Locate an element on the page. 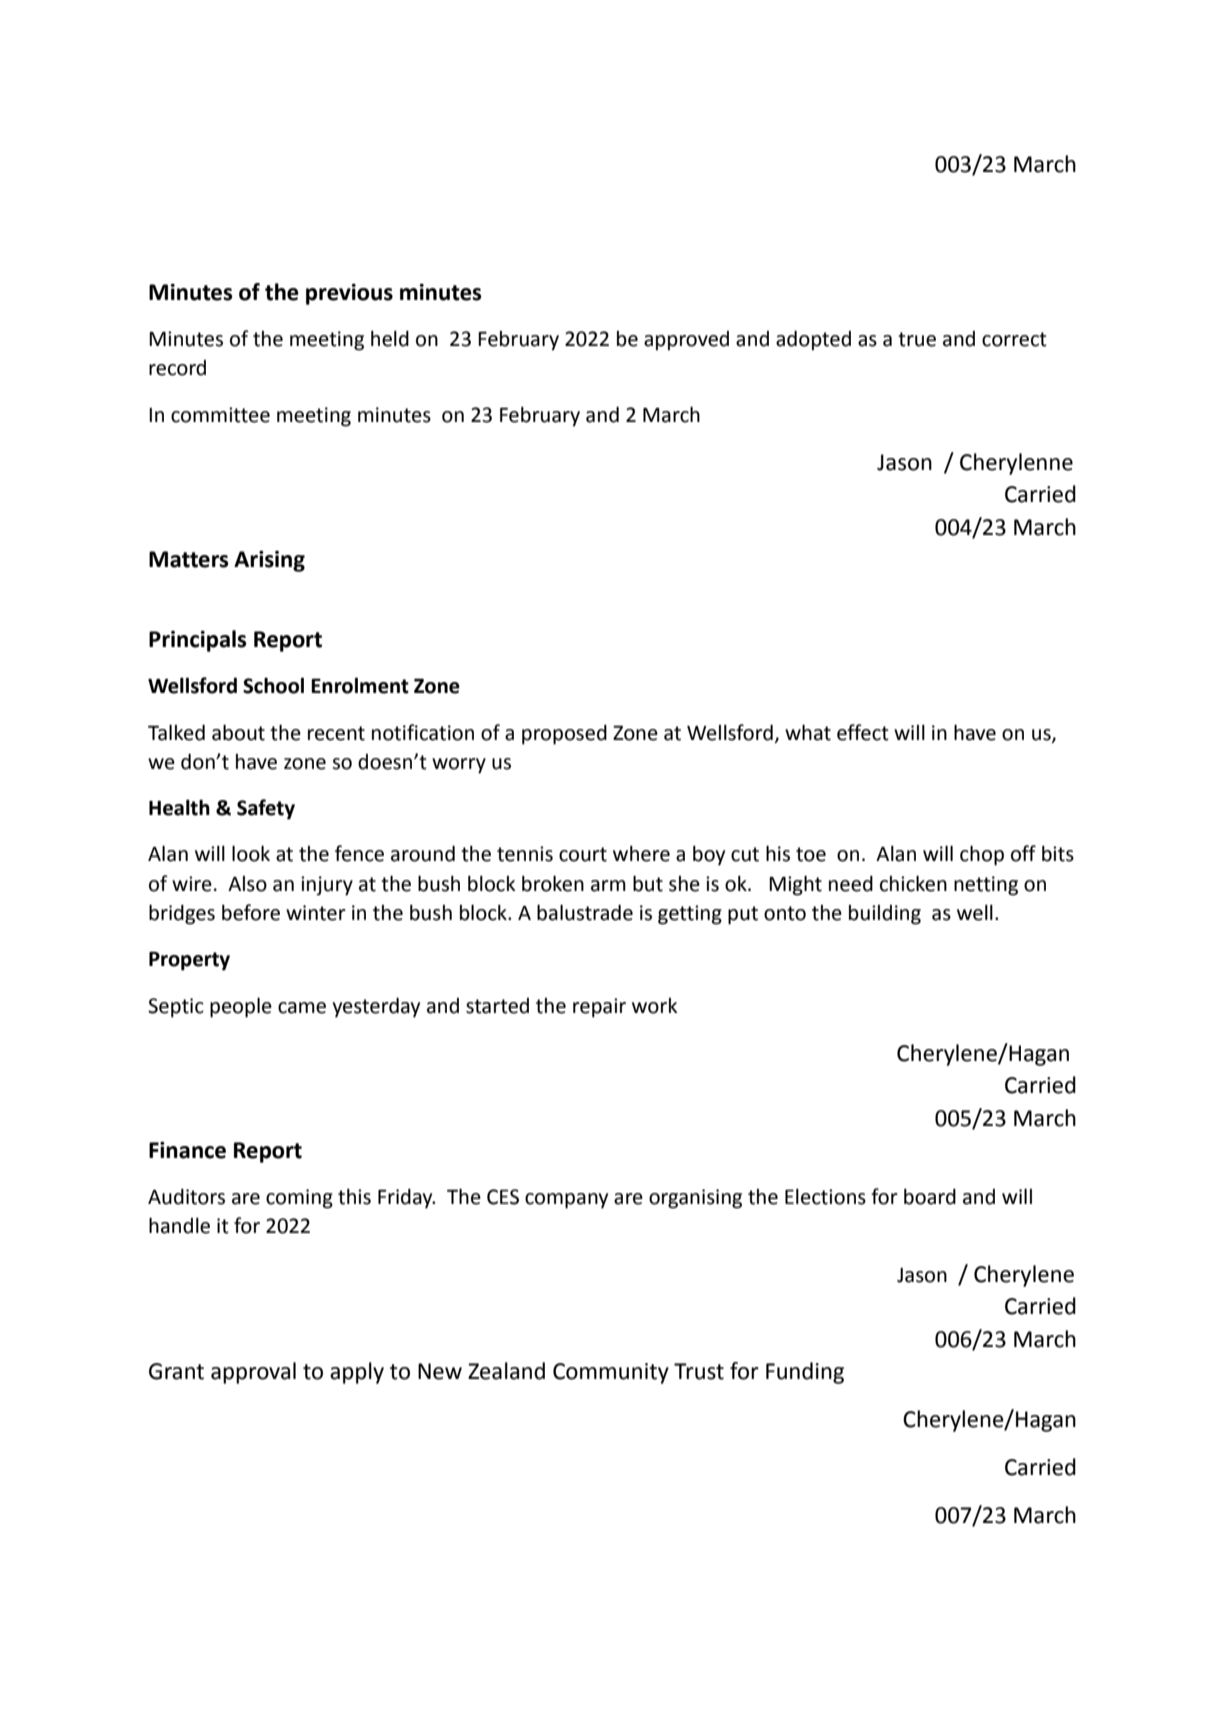  repair is located at coordinates (599, 1008).
